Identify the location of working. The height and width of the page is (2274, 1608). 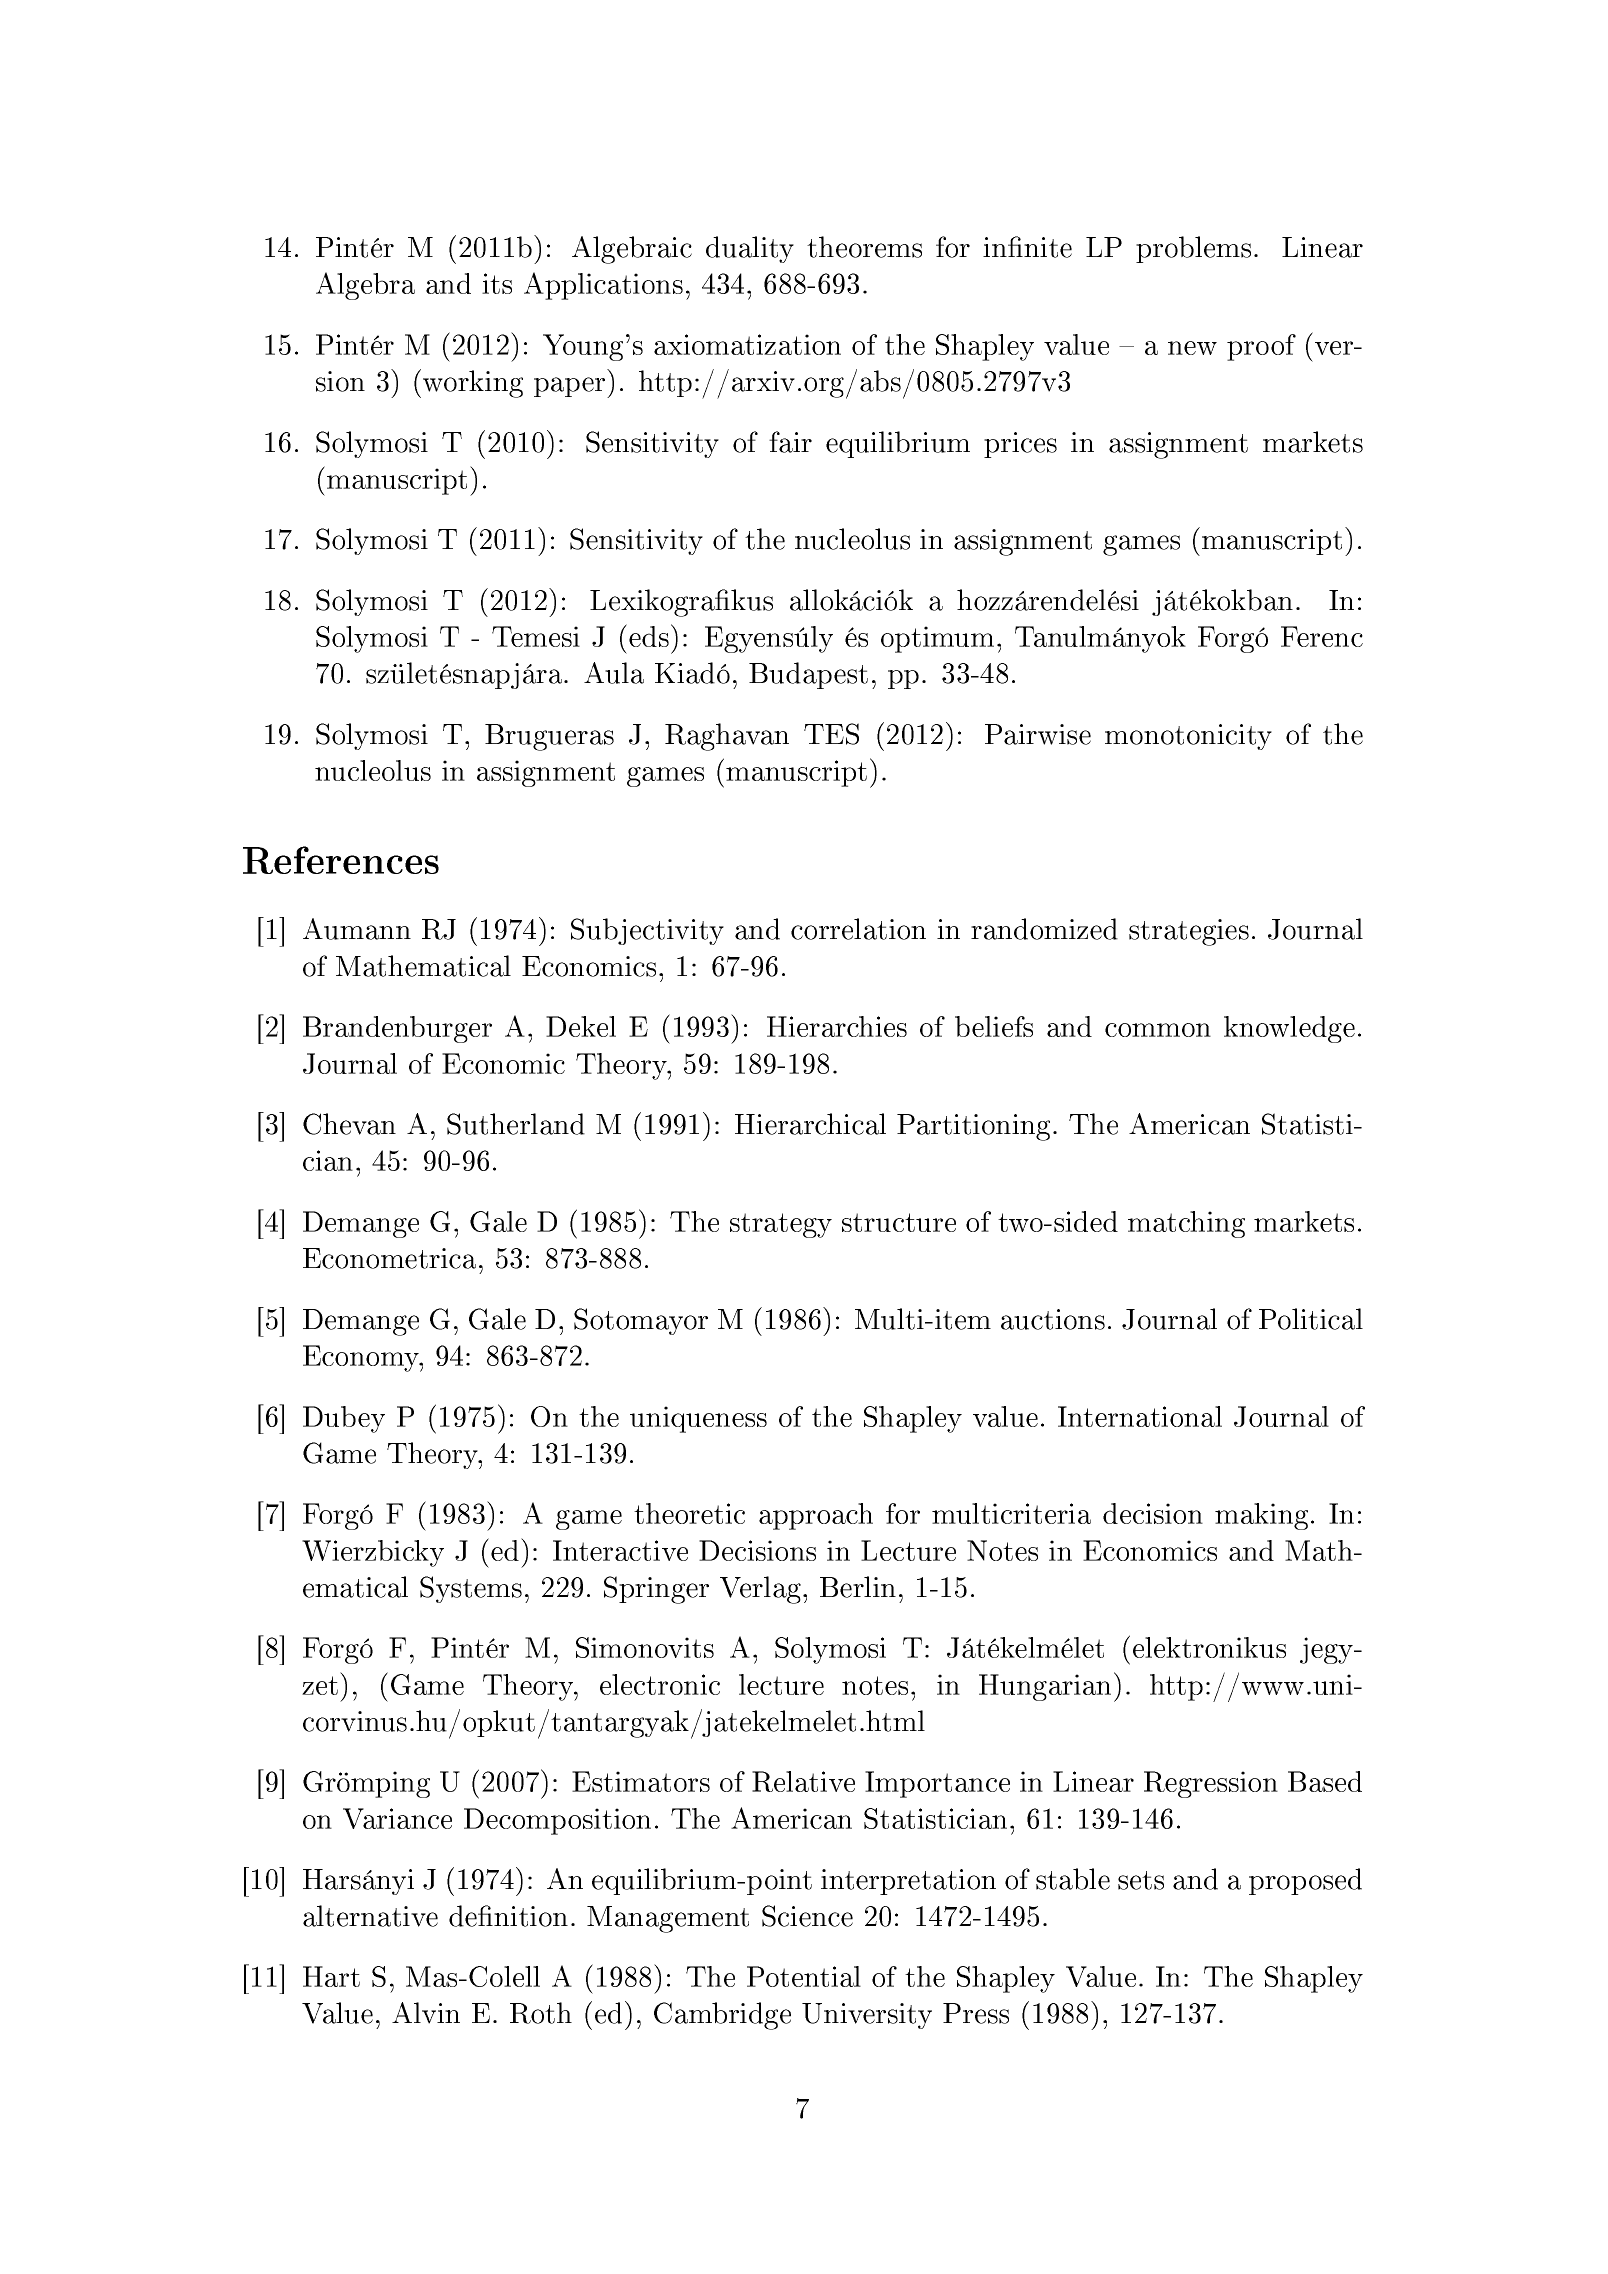
(473, 384).
